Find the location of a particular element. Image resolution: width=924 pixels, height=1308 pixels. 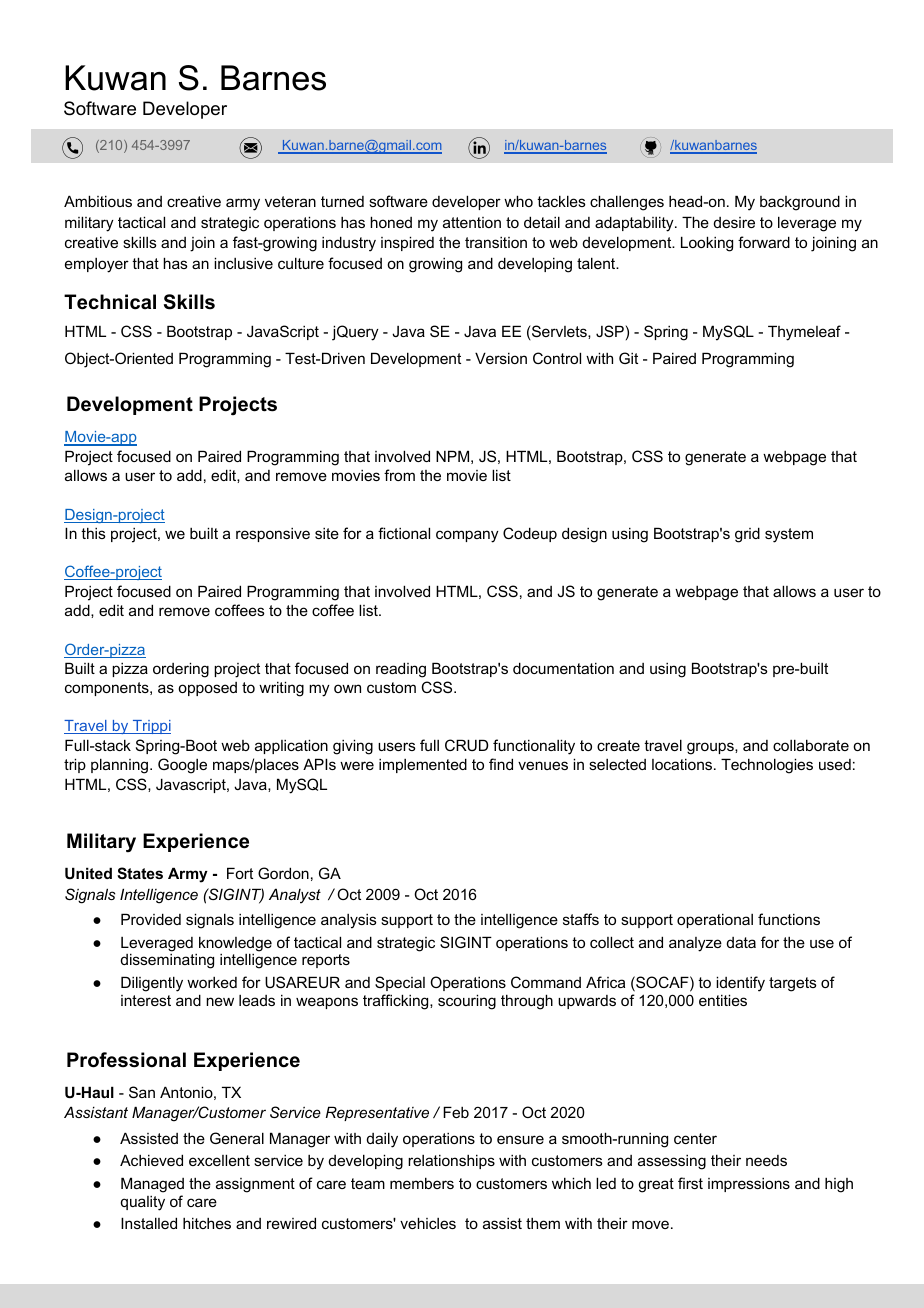

desire is located at coordinates (734, 222).
